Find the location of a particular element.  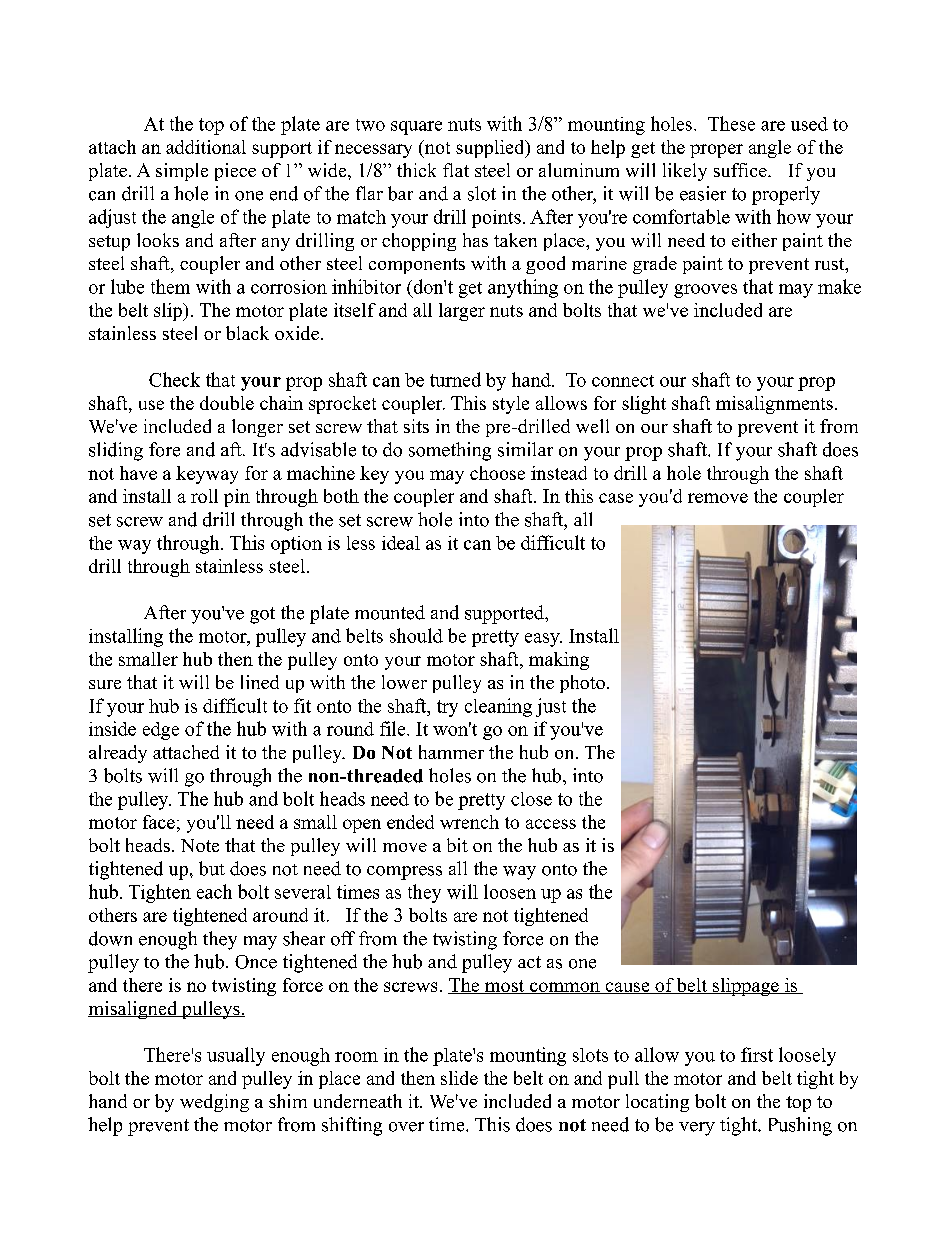

supplied is located at coordinates (491, 149).
